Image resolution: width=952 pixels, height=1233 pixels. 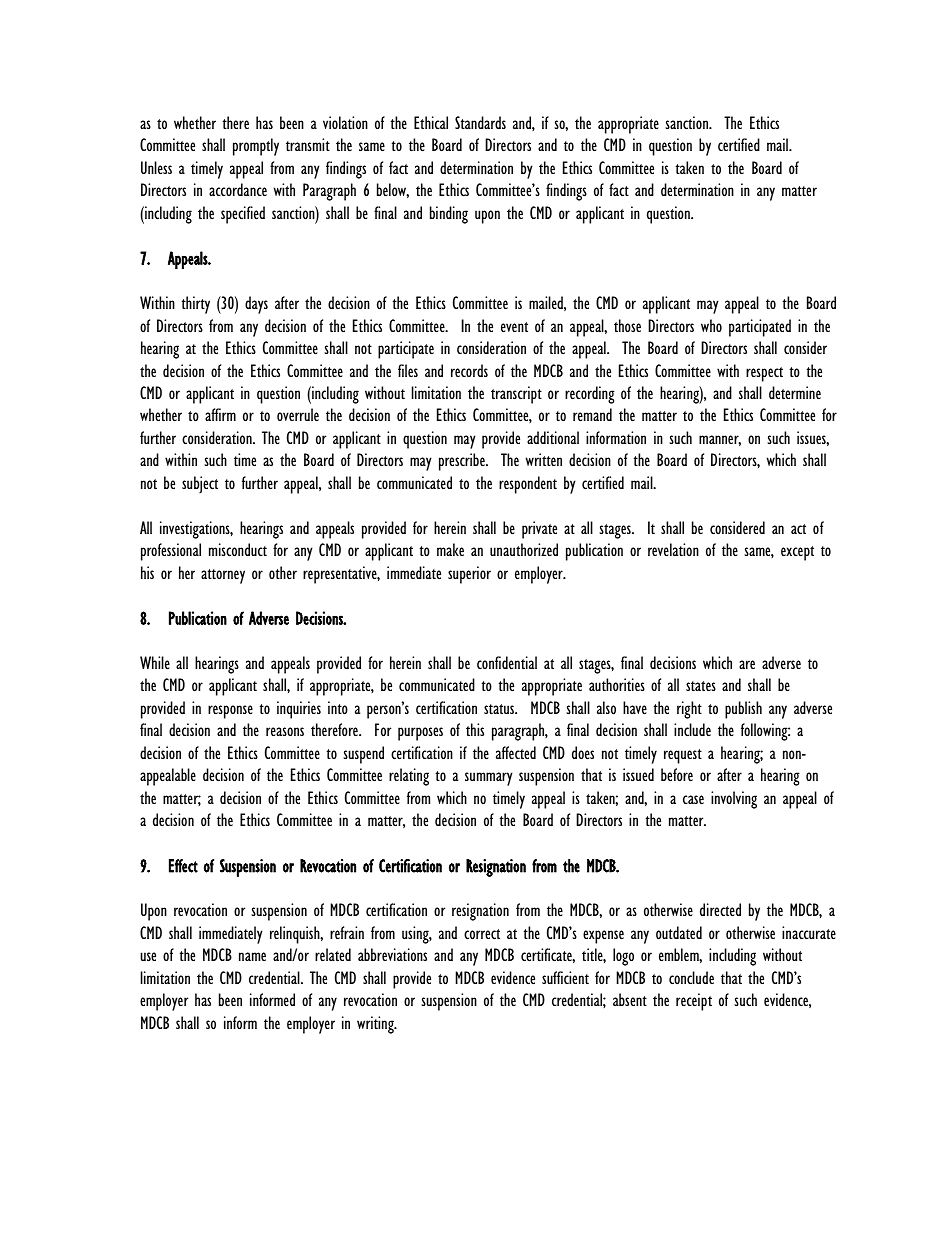 I want to click on superior, so click(x=469, y=575).
